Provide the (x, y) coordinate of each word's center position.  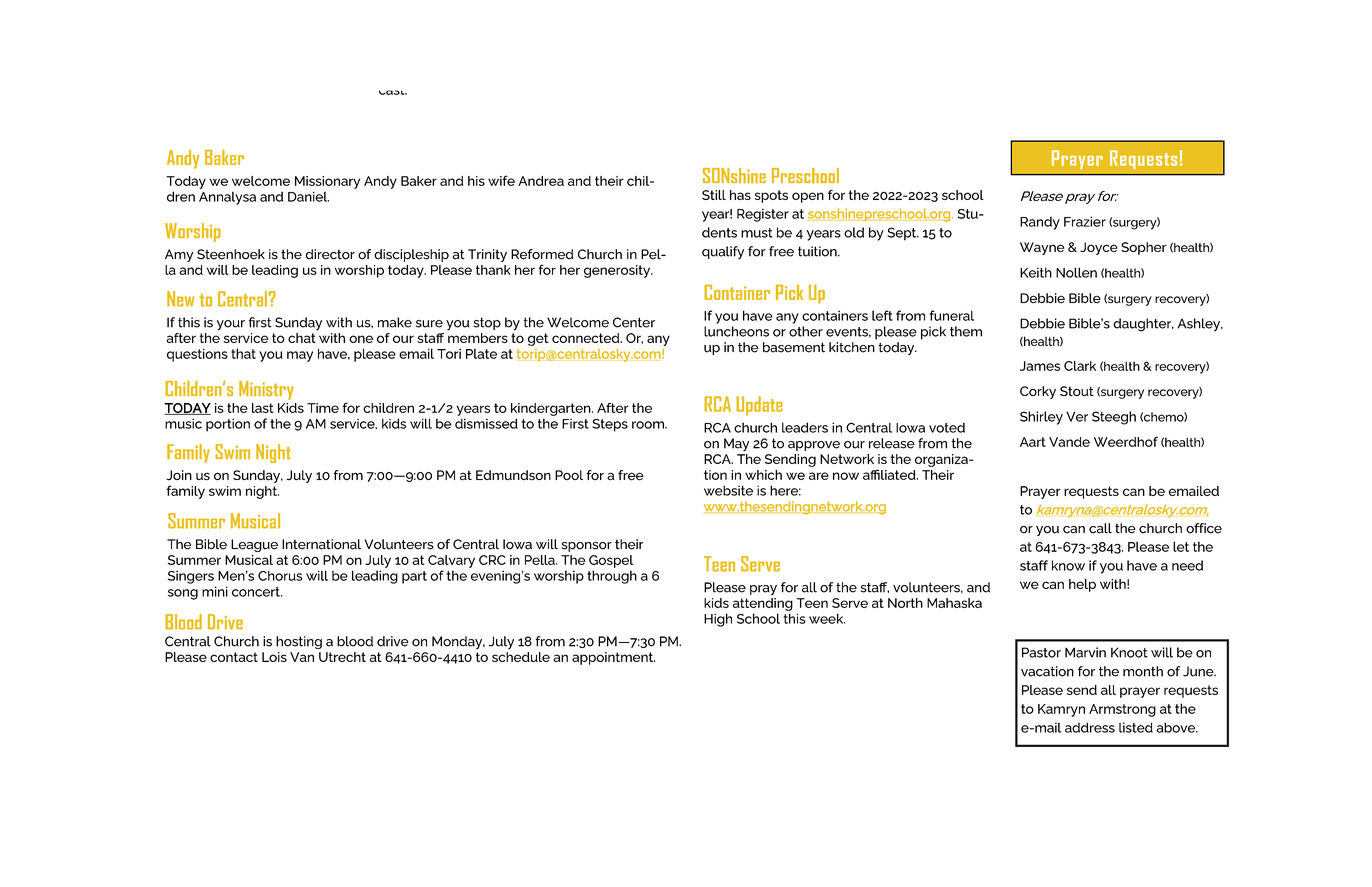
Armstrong (1122, 710)
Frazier (1085, 221)
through (612, 577)
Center (634, 322)
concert (257, 592)
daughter (1143, 325)
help (1082, 585)
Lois (274, 657)
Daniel (308, 196)
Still (714, 195)
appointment (613, 658)
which (763, 475)
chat (302, 338)
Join (179, 475)
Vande (1069, 442)
